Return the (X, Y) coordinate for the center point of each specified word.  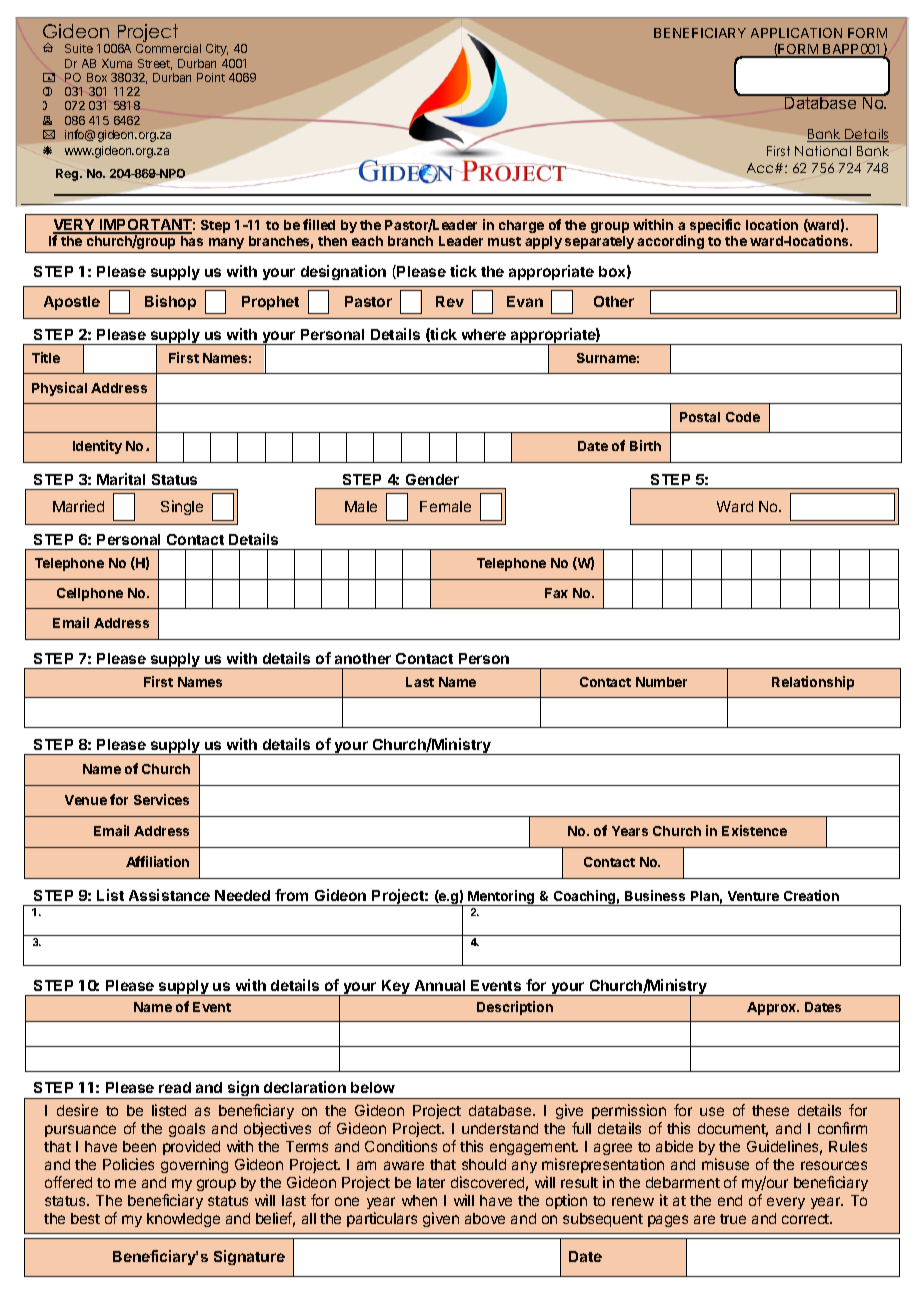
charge (521, 226)
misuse (725, 1164)
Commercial (168, 48)
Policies (128, 1164)
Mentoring (501, 898)
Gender (432, 479)
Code (743, 417)
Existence (754, 830)
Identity (97, 447)
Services (161, 799)
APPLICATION (796, 33)
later (431, 1182)
